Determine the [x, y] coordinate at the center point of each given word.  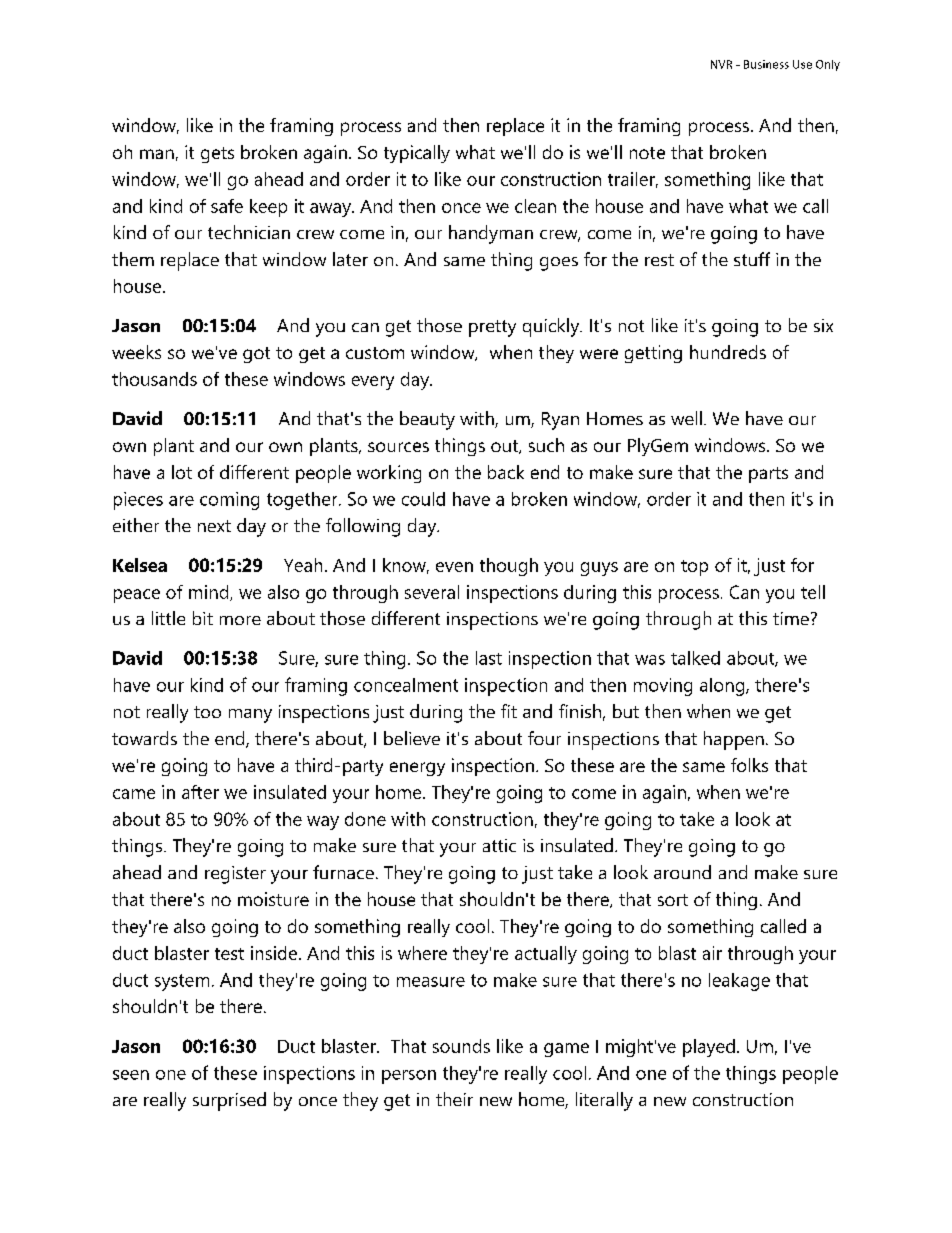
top [694, 568]
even [454, 567]
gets [217, 155]
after [200, 792]
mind [210, 593]
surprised [229, 1101]
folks [749, 765]
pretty [492, 328]
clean [535, 206]
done [365, 819]
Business [766, 64]
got [256, 355]
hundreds [728, 352]
